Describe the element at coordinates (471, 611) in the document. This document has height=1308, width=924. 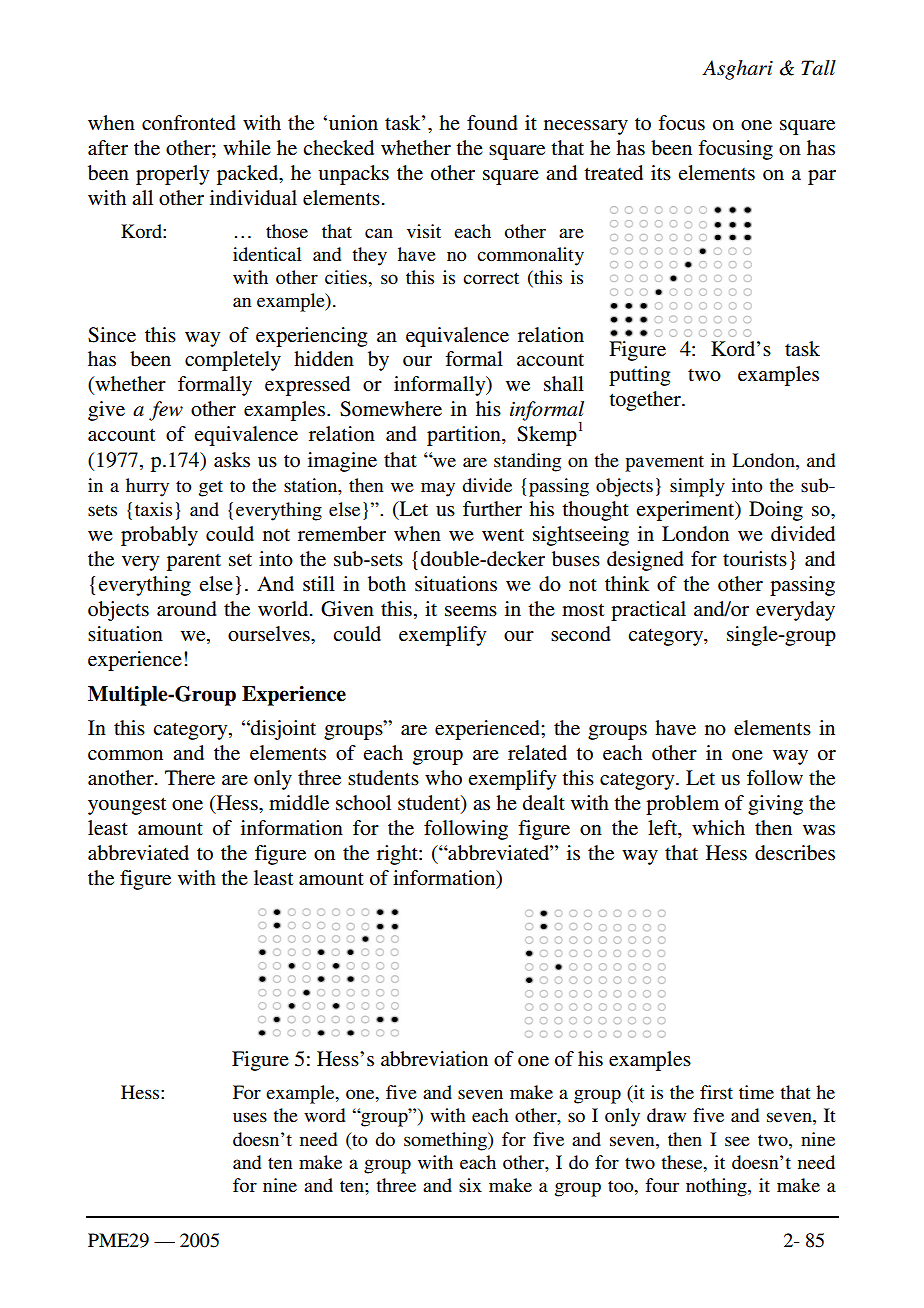
I see `seems` at that location.
